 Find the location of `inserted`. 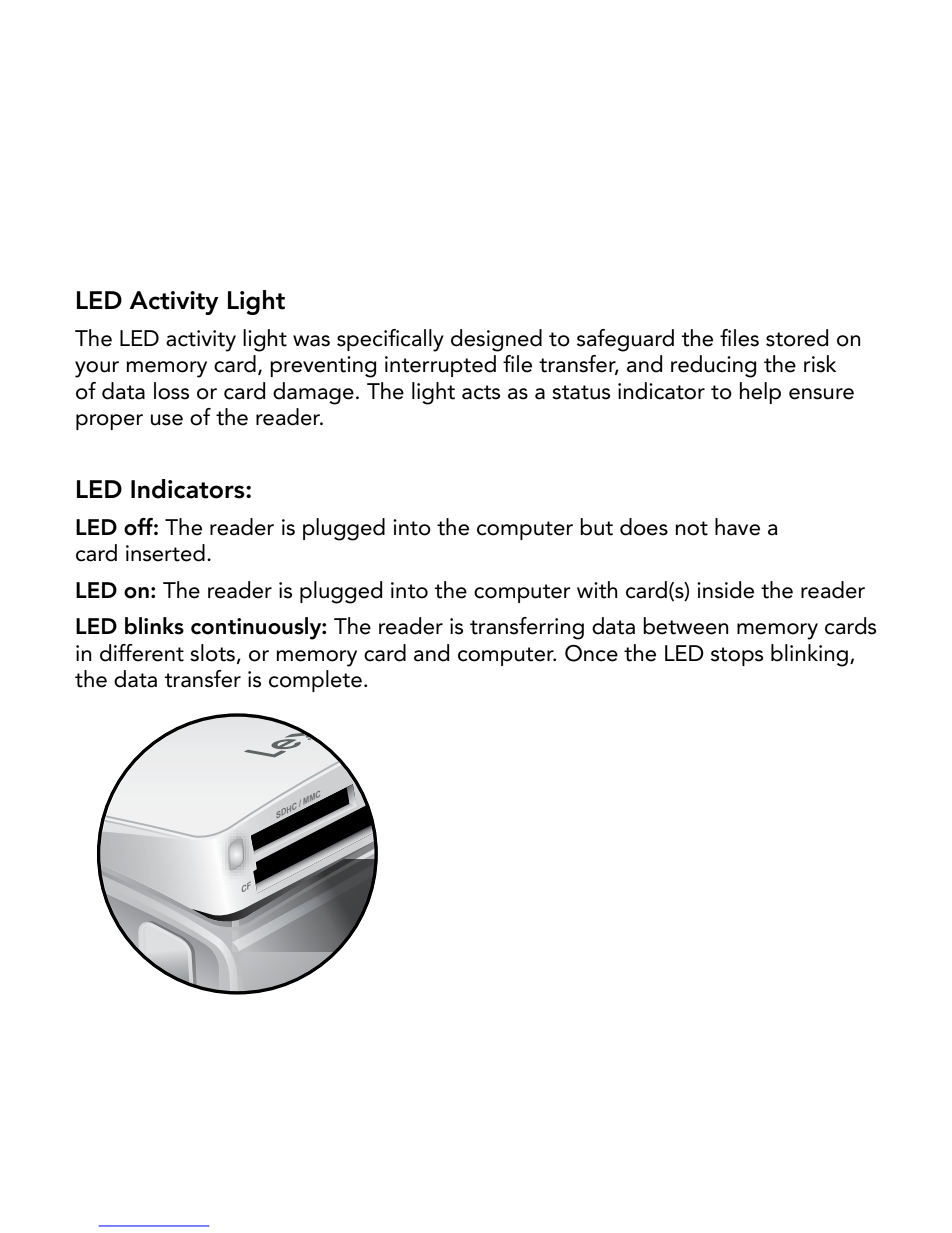

inserted is located at coordinates (165, 553).
